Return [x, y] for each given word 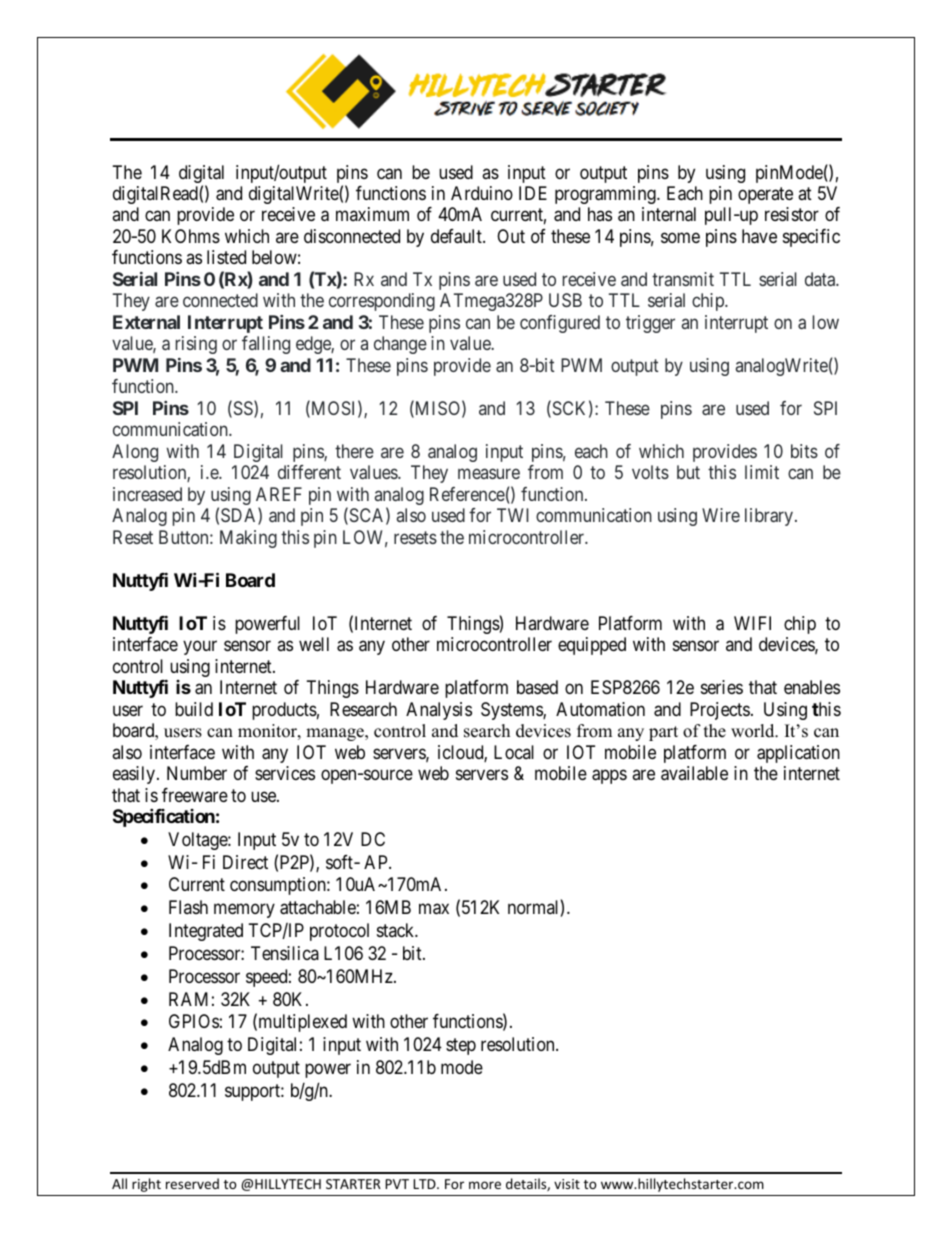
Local [514, 752]
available [694, 773]
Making [248, 539]
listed [226, 257]
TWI [513, 515]
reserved [192, 1183]
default [457, 236]
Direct [245, 862]
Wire [721, 515]
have [759, 236]
